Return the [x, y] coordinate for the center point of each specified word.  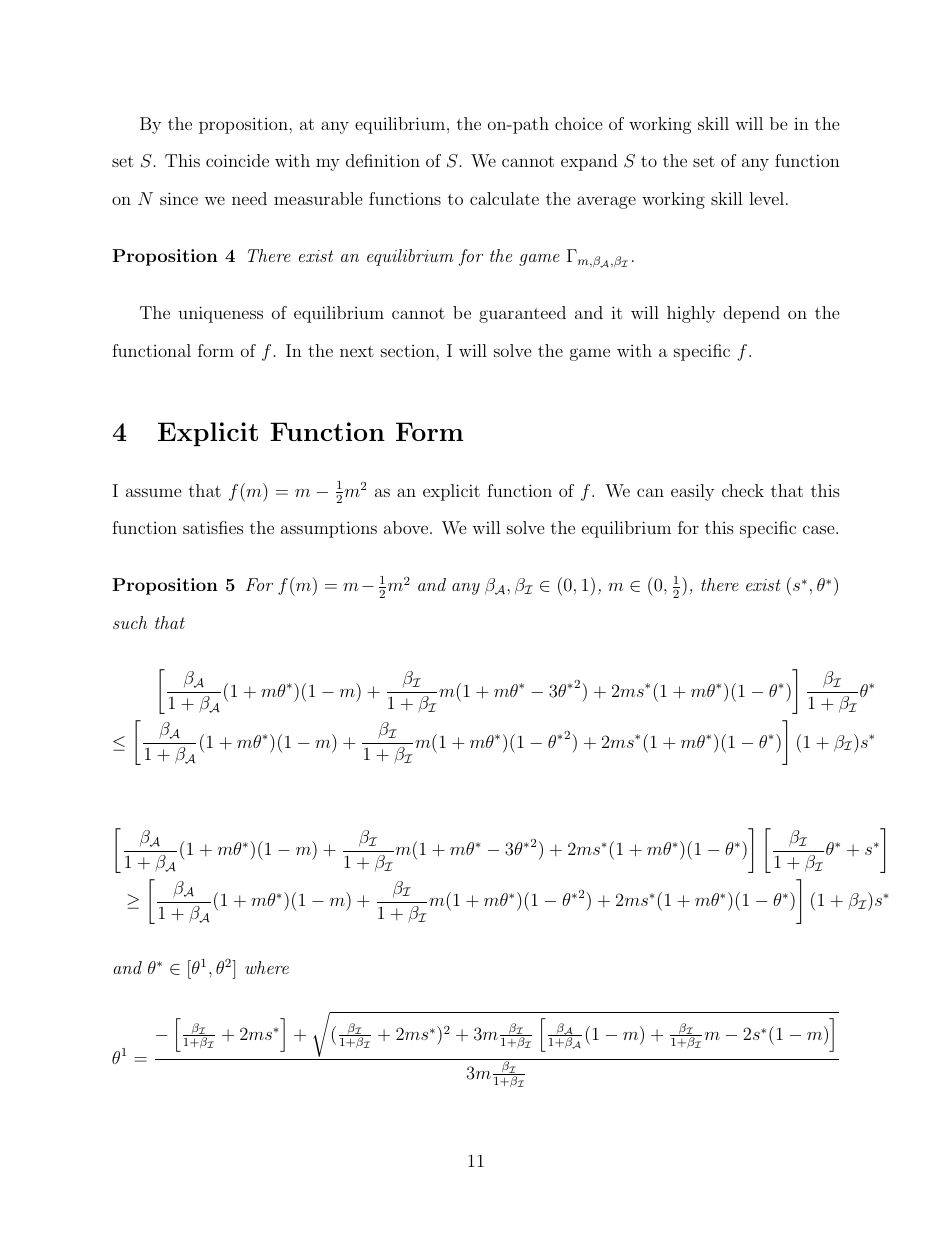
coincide [237, 160]
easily [692, 492]
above [406, 527]
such [130, 622]
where [267, 967]
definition [383, 160]
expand [589, 162]
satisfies [213, 527]
